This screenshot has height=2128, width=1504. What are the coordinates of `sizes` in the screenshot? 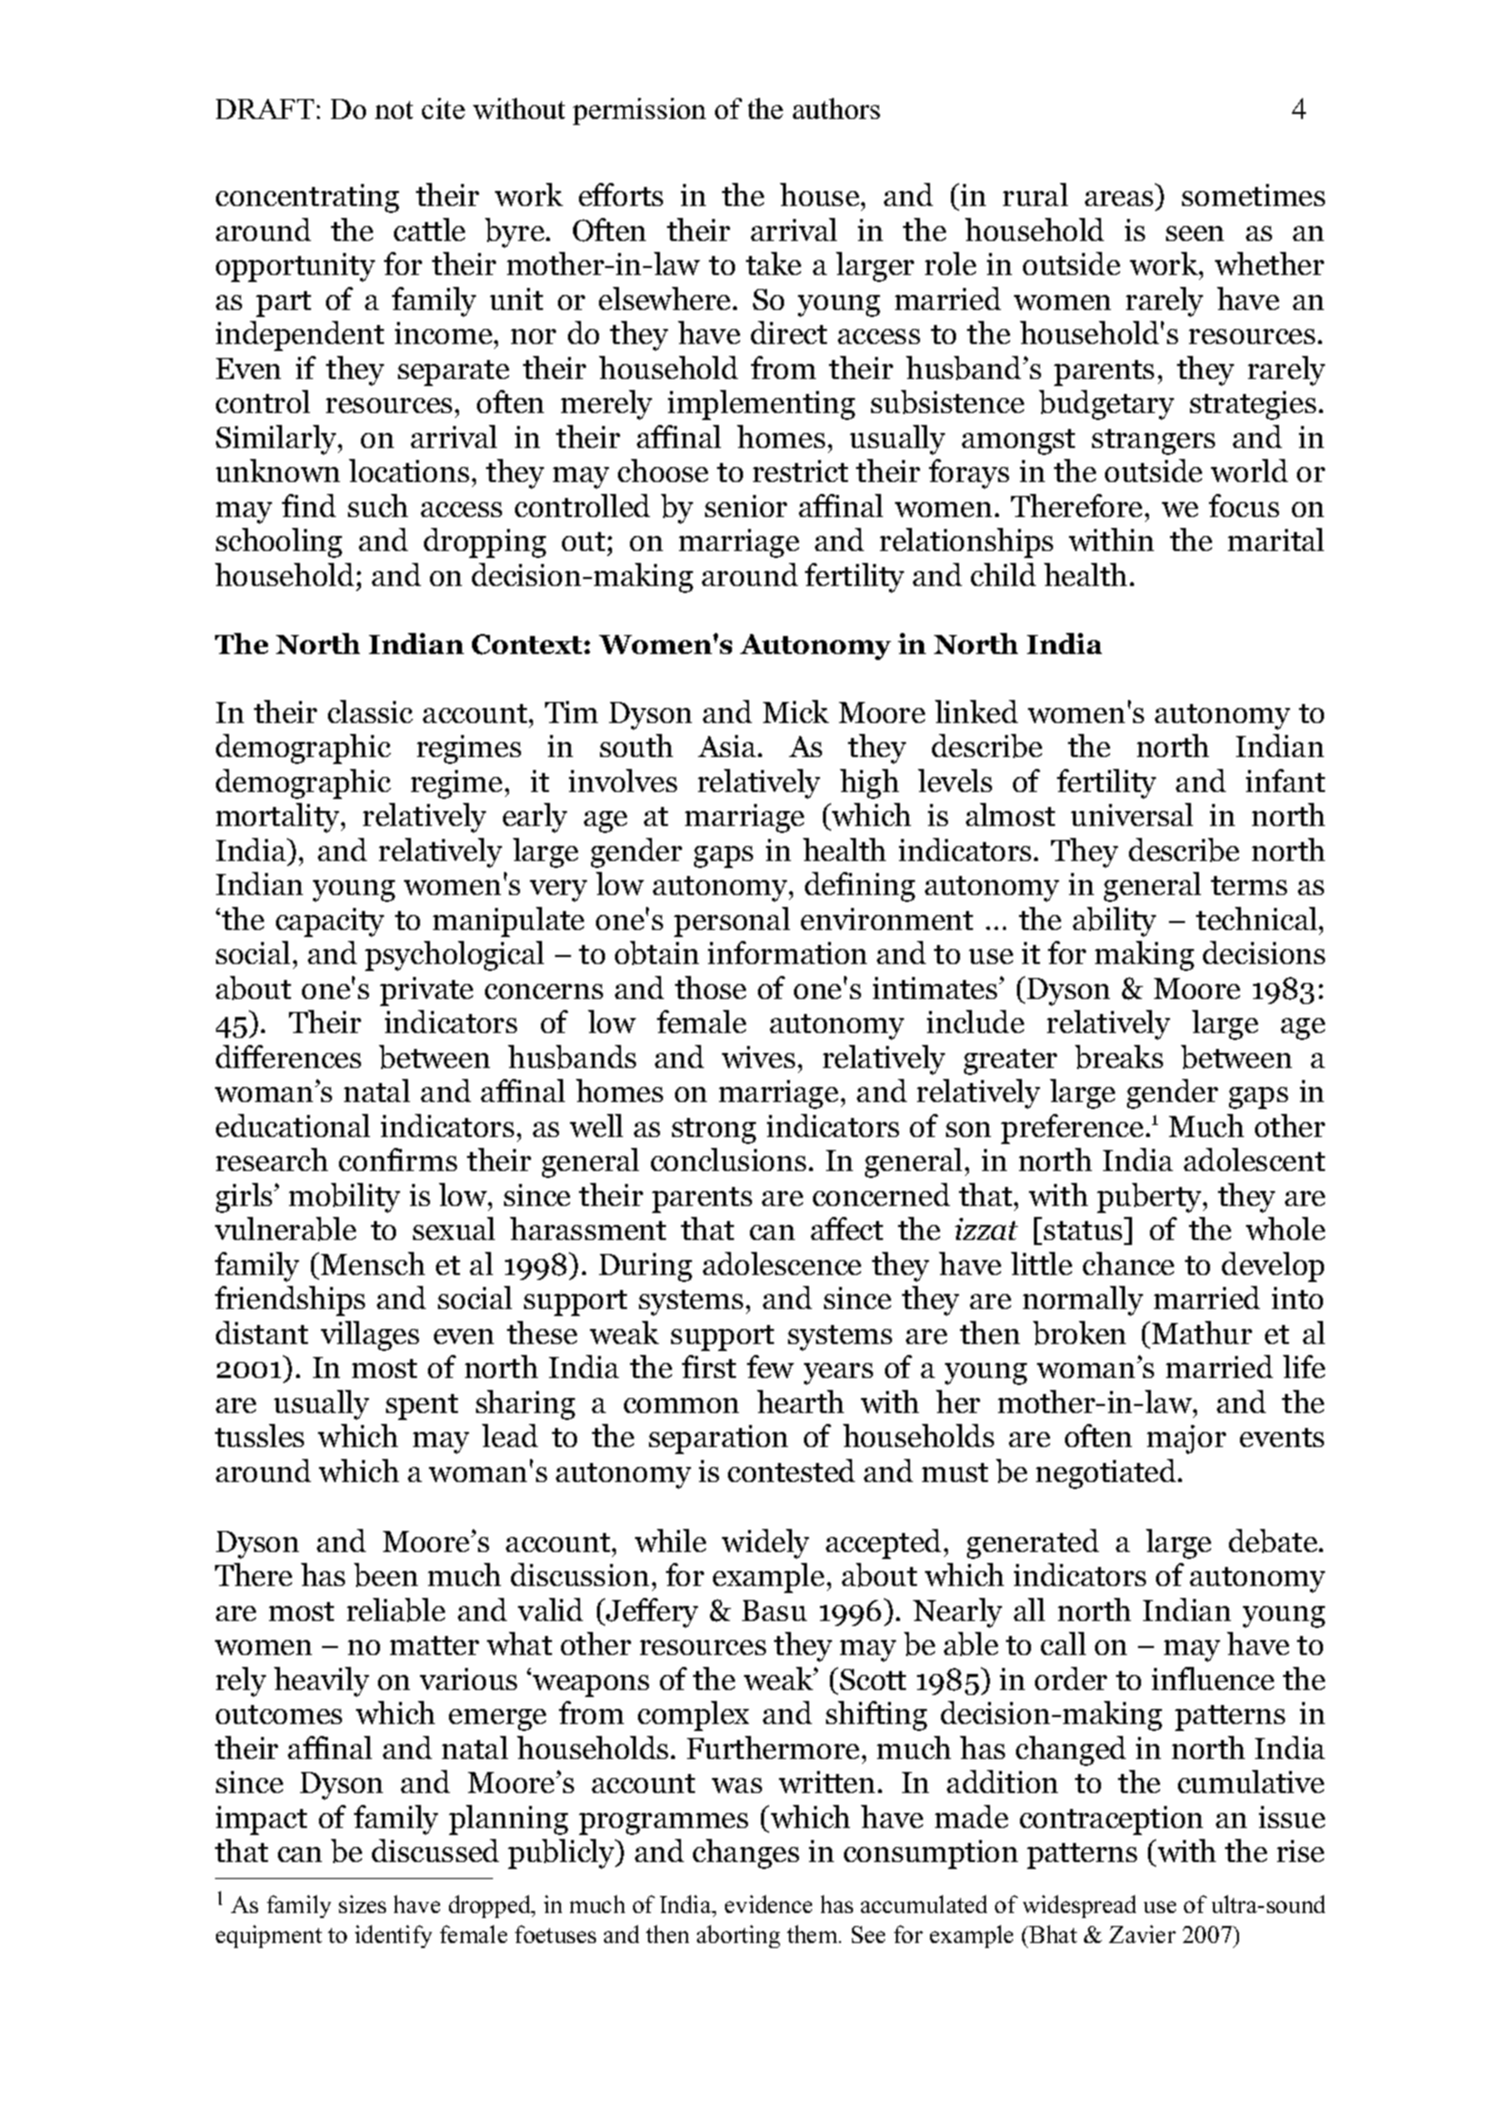 It's located at (362, 1904).
